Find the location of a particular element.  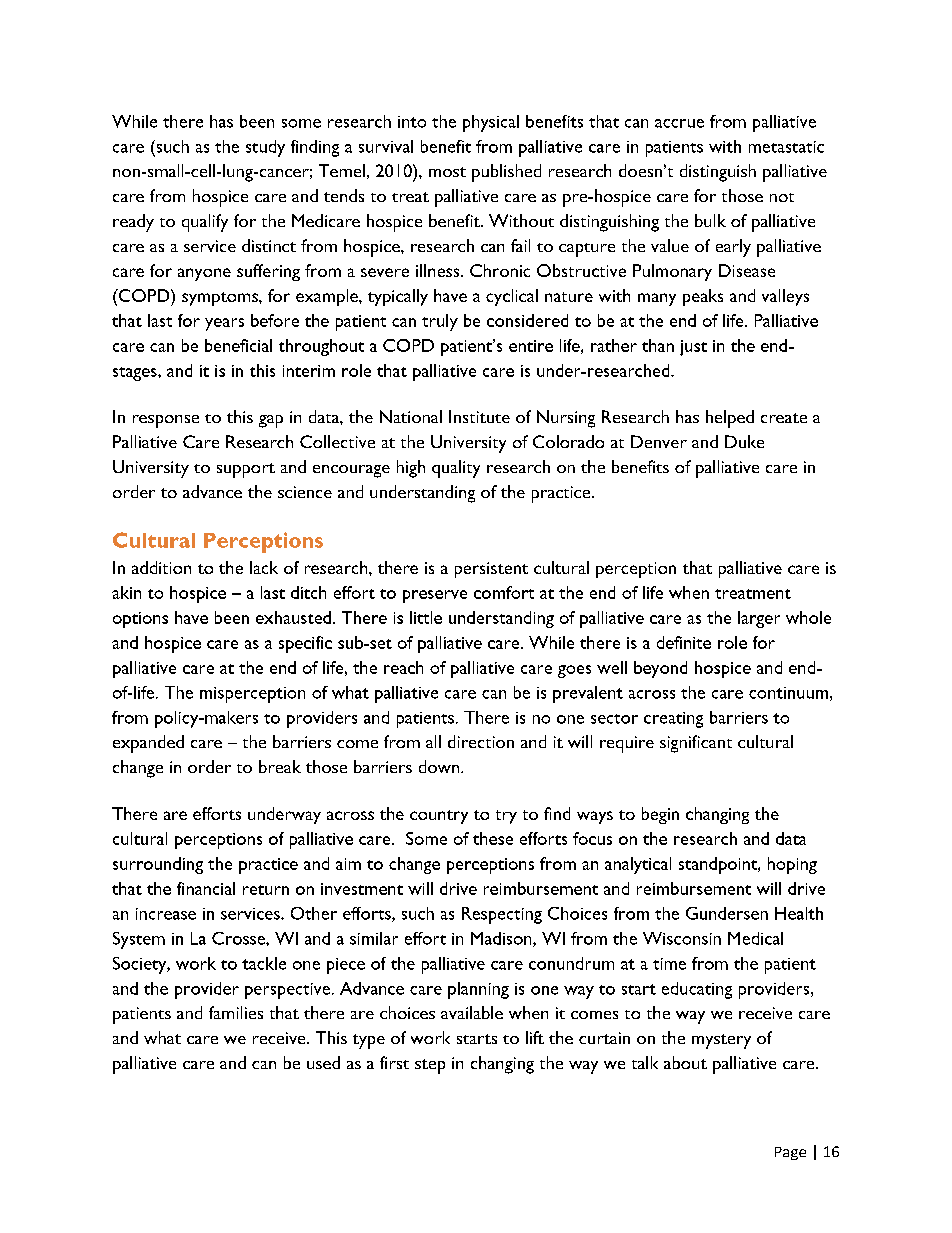

options is located at coordinates (140, 620).
